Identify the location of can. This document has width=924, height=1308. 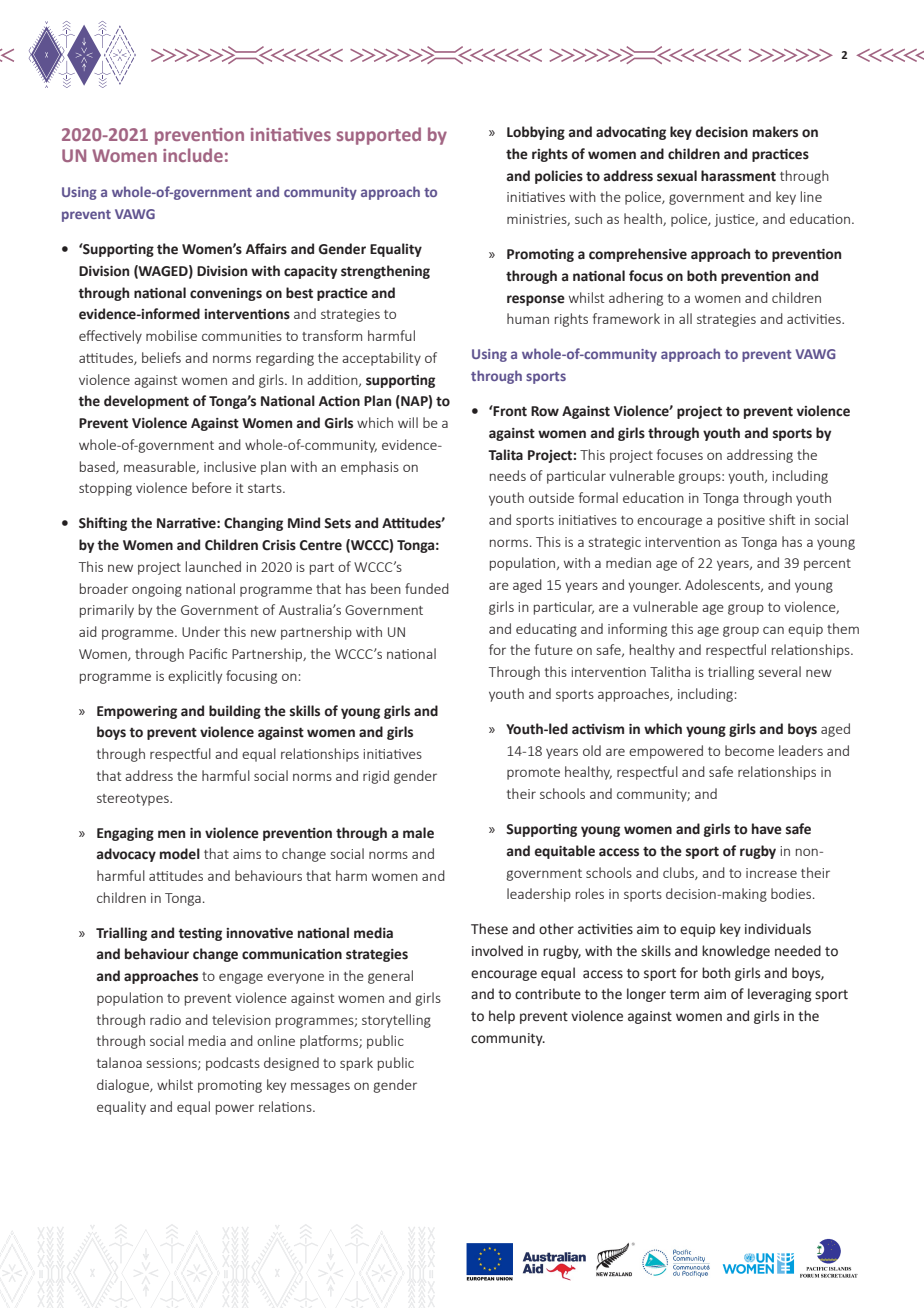
(773, 630).
